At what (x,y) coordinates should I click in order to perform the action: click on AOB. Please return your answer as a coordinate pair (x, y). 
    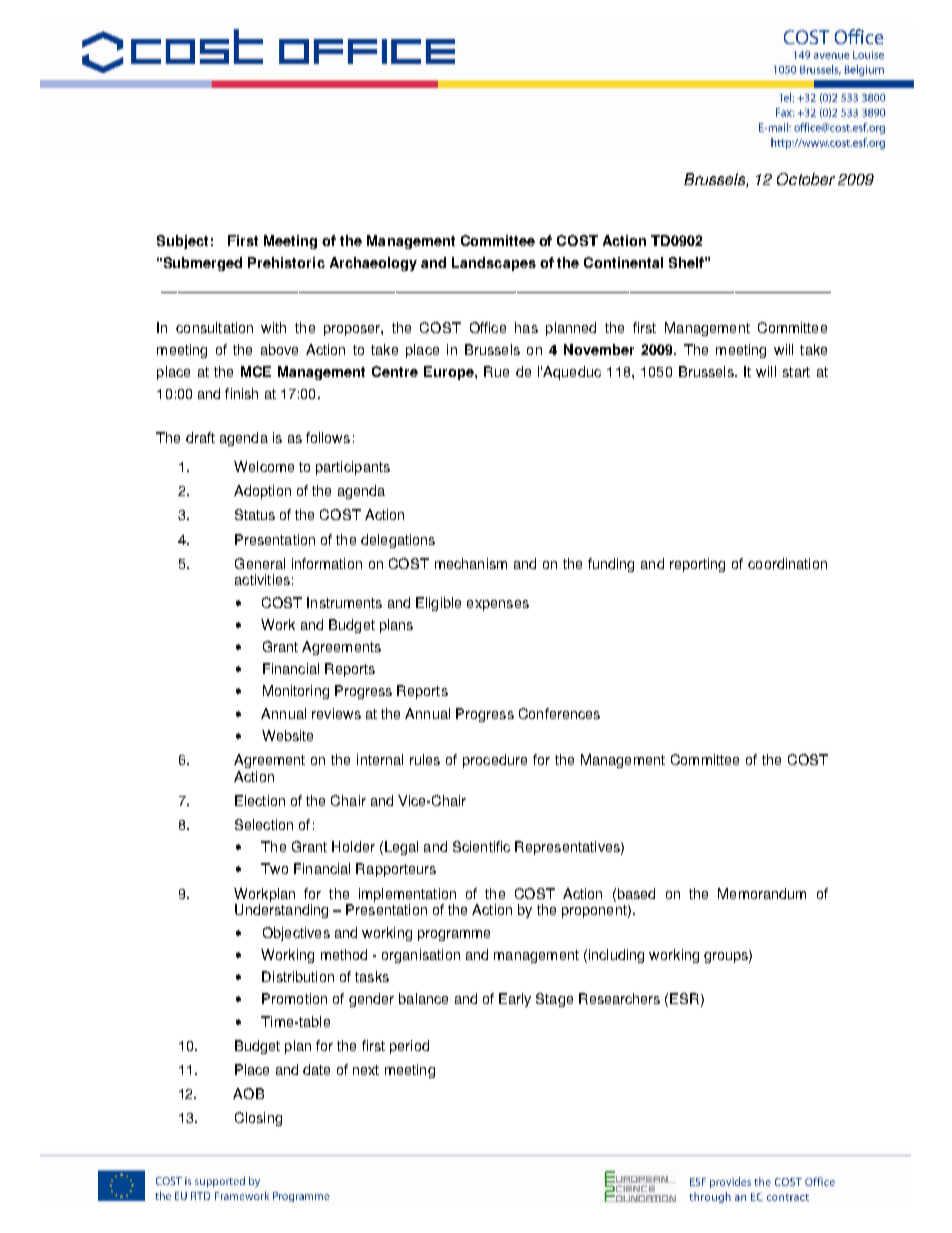
    Looking at the image, I should click on (248, 1093).
